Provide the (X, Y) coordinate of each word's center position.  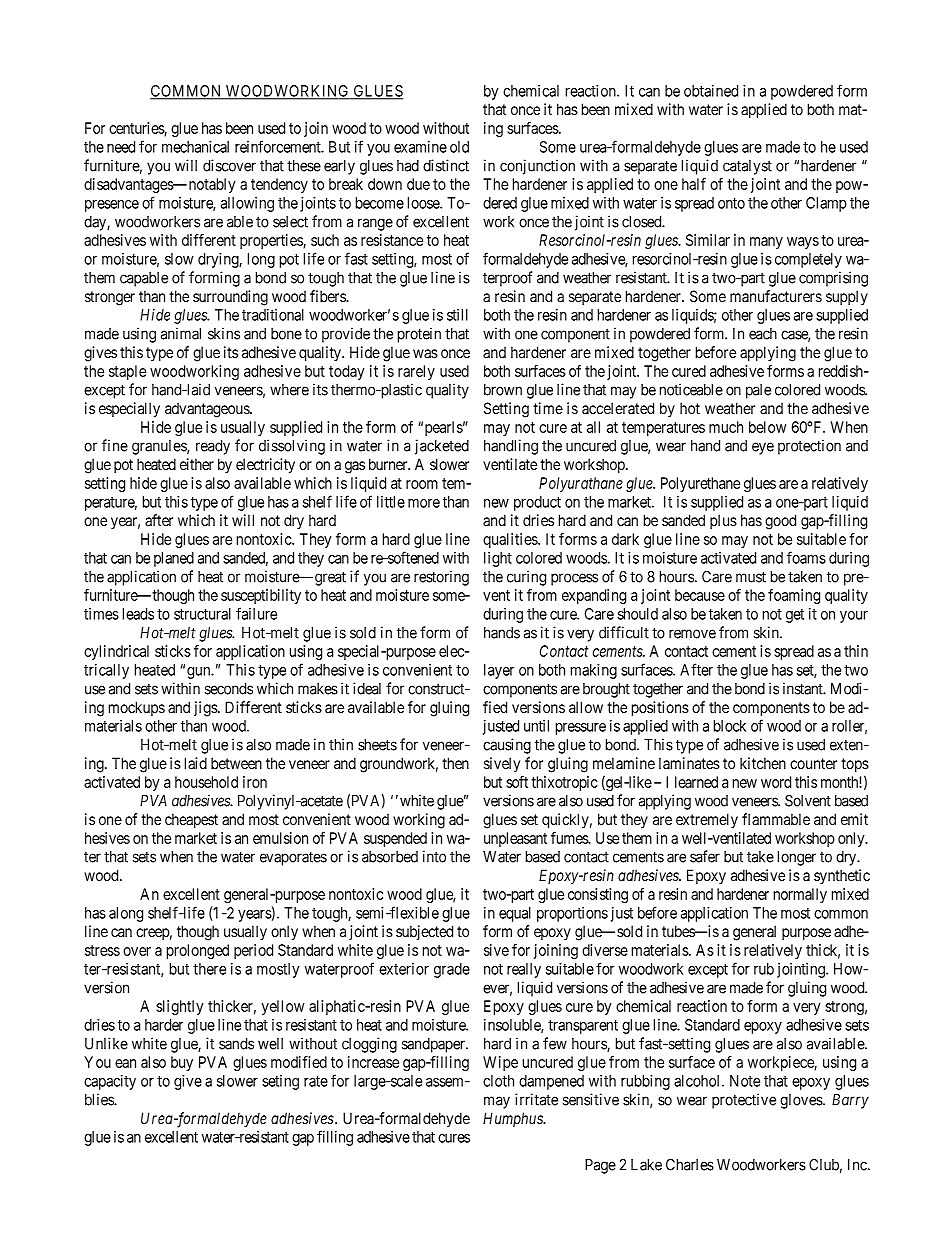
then (455, 763)
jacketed (442, 447)
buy (182, 1063)
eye (763, 448)
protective (744, 1101)
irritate (536, 1099)
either (197, 464)
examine (420, 147)
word (776, 782)
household (206, 782)
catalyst (747, 167)
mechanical (195, 147)
